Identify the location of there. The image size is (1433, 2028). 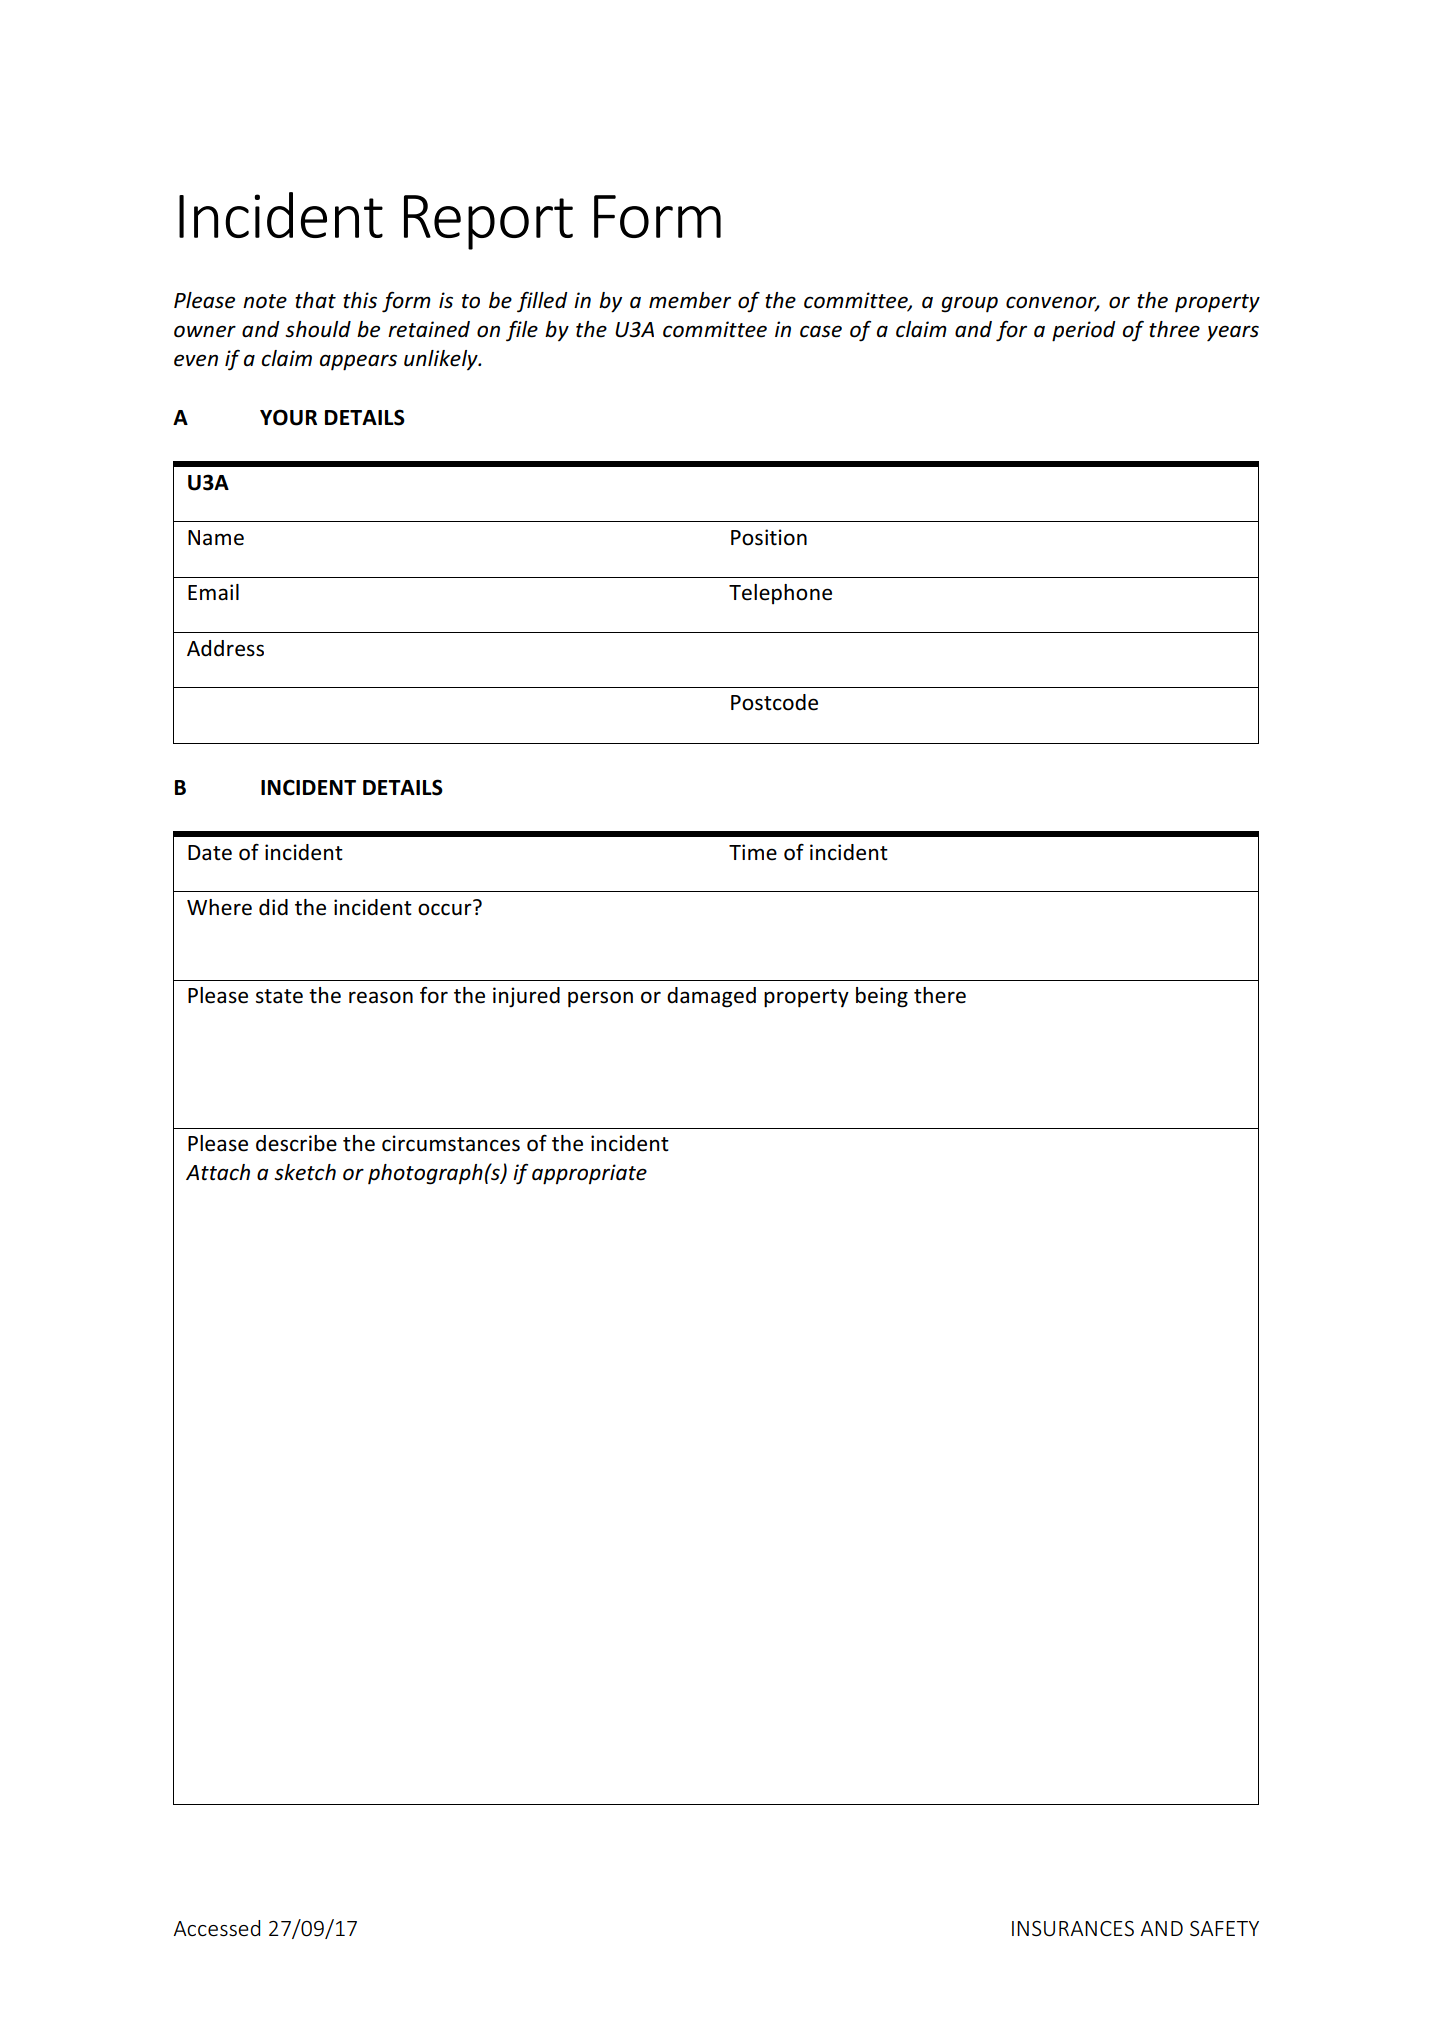
(940, 995).
